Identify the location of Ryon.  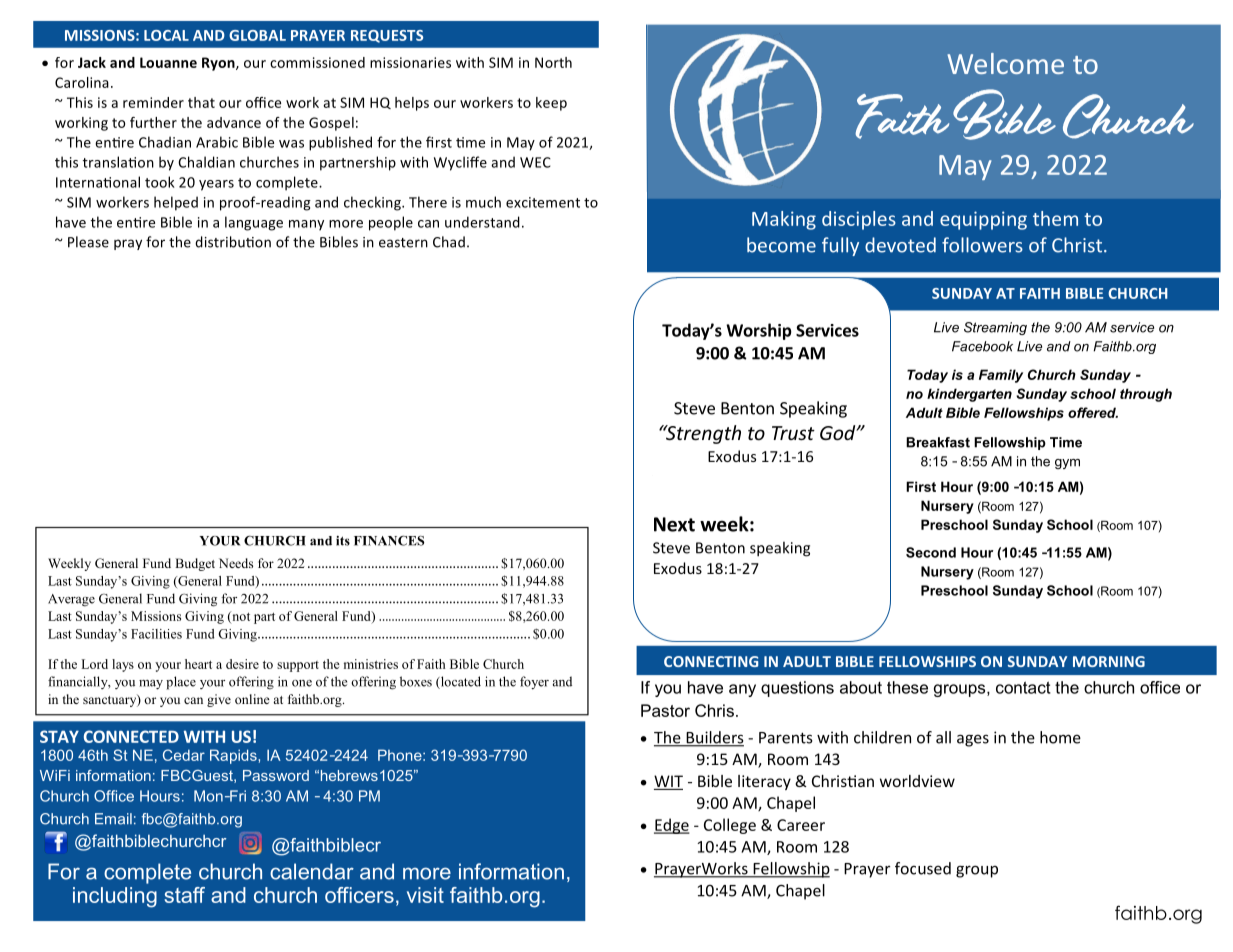
(219, 64).
